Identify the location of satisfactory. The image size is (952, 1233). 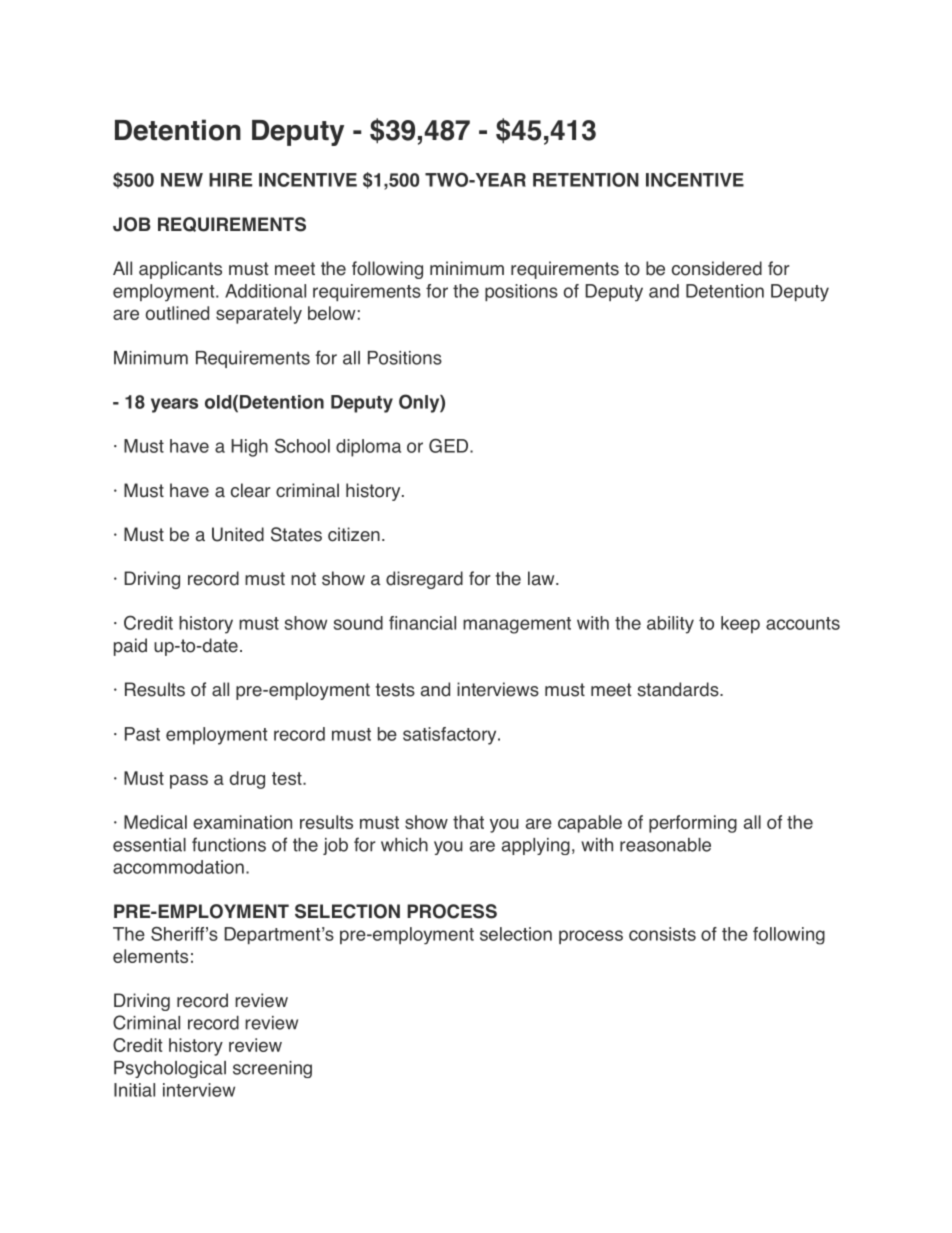
(451, 736).
